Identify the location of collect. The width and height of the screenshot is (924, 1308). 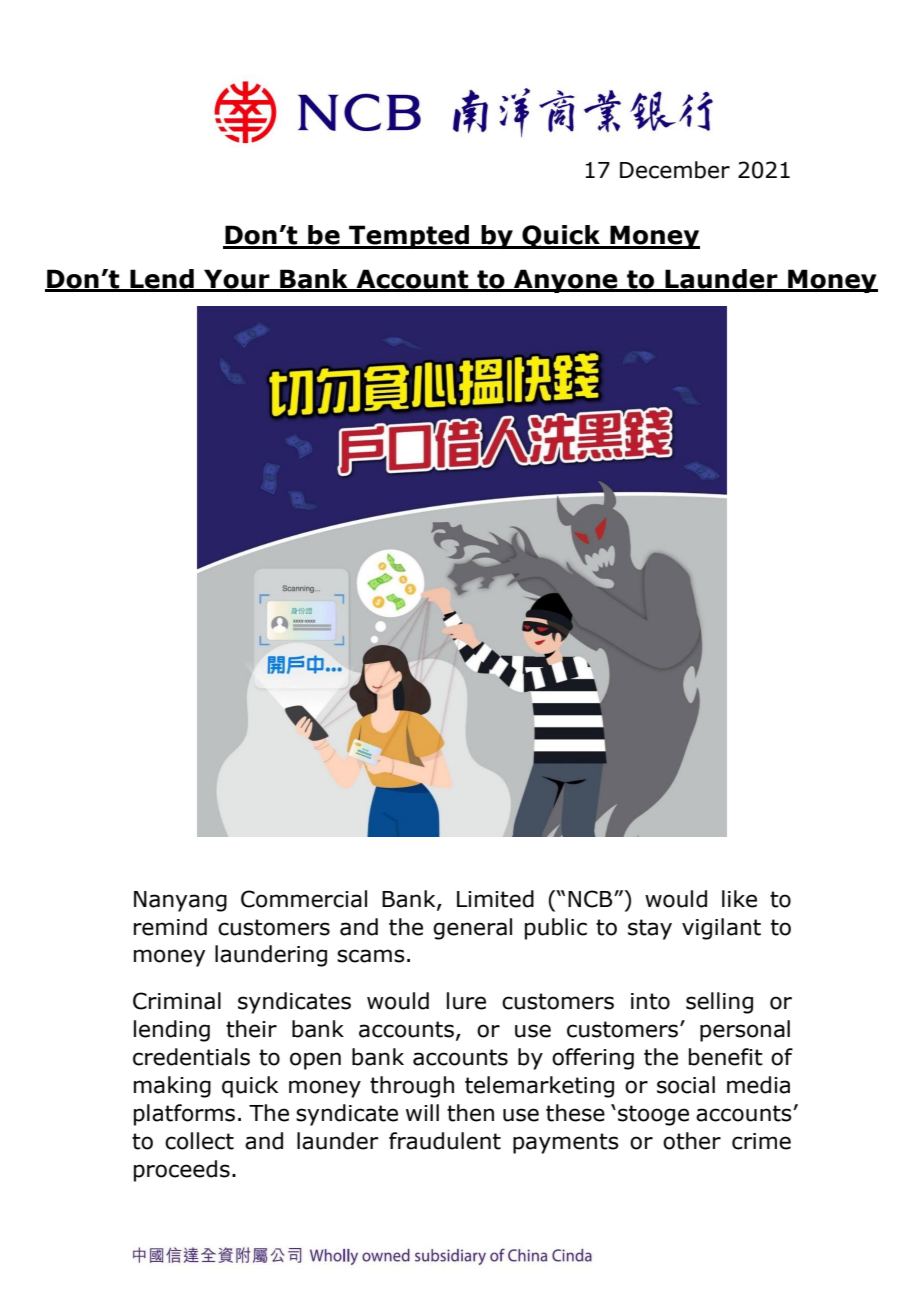
(199, 1141).
